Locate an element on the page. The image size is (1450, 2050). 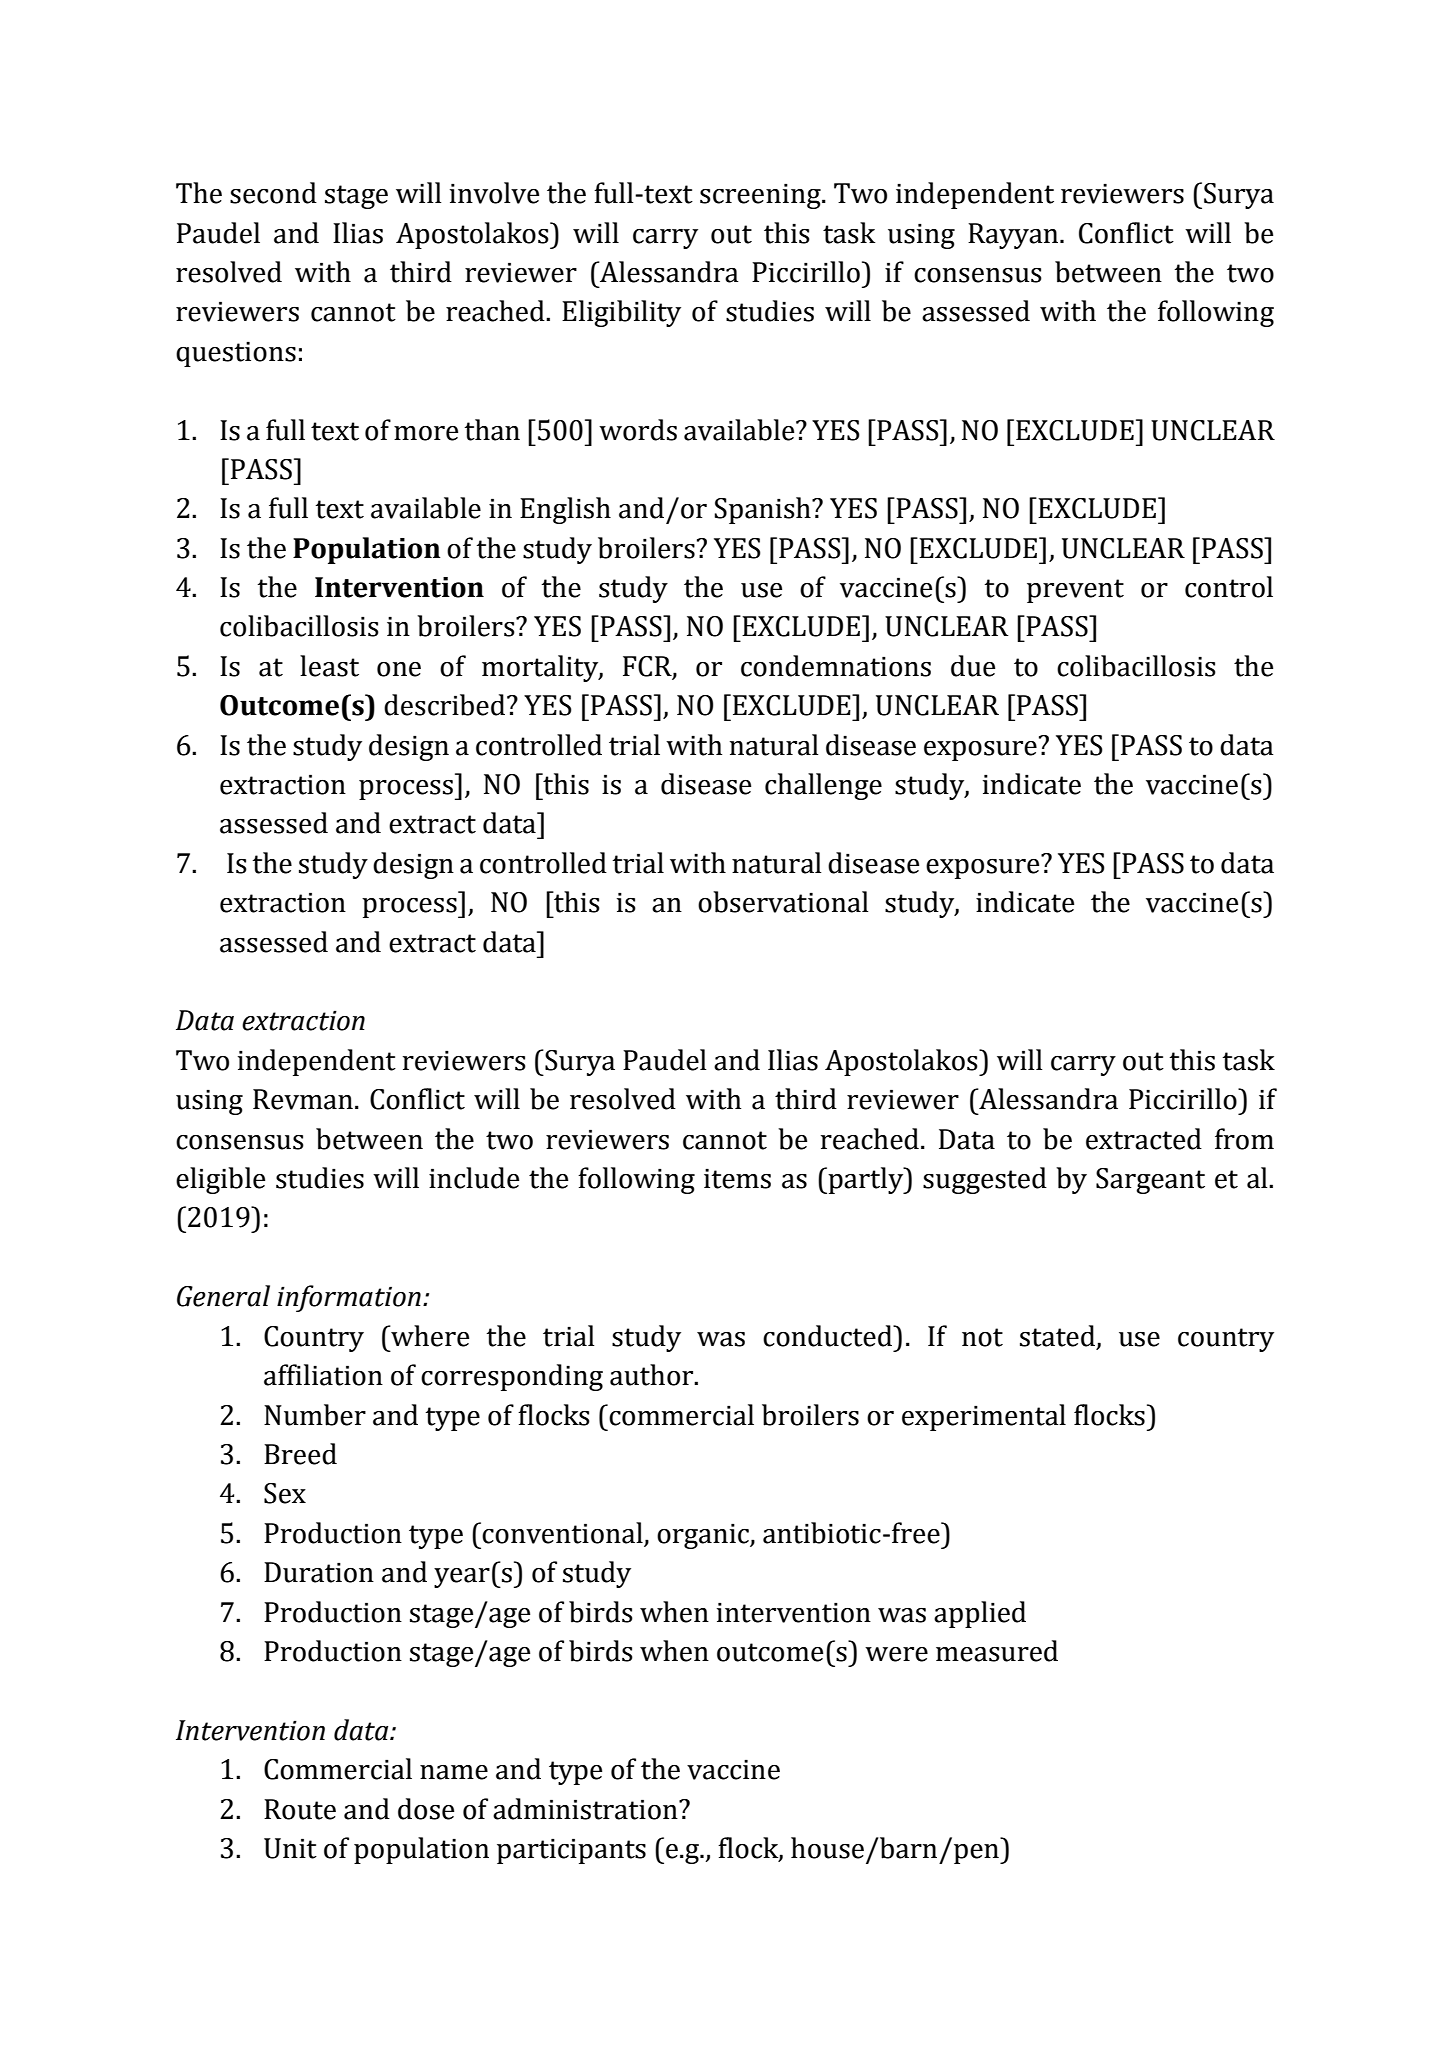
conventional is located at coordinates (562, 1533).
